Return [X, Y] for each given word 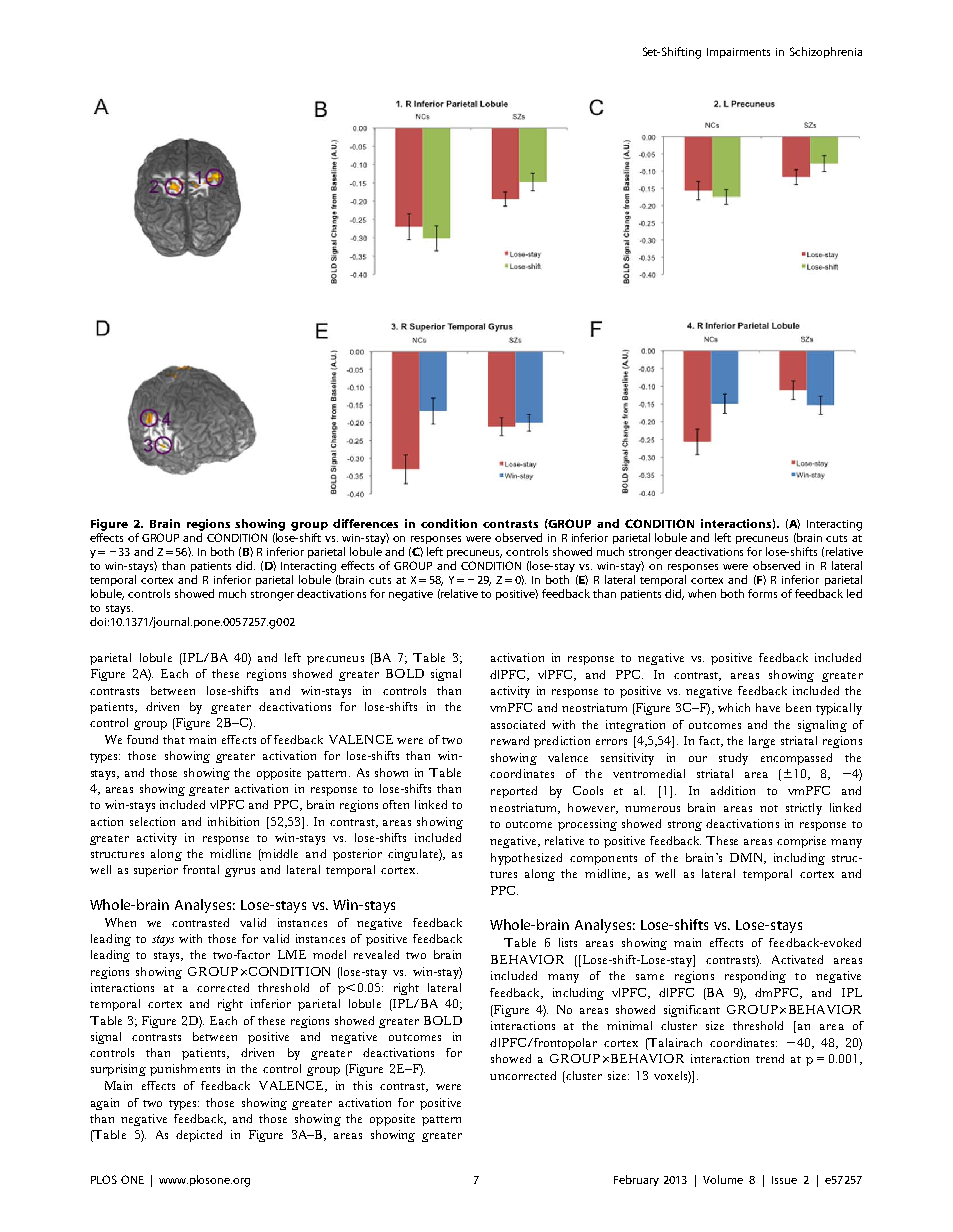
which [734, 707]
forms [762, 593]
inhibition [233, 821]
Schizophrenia [826, 52]
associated [518, 724]
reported [514, 792]
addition [733, 790]
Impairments [738, 53]
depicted [199, 1136]
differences [365, 523]
